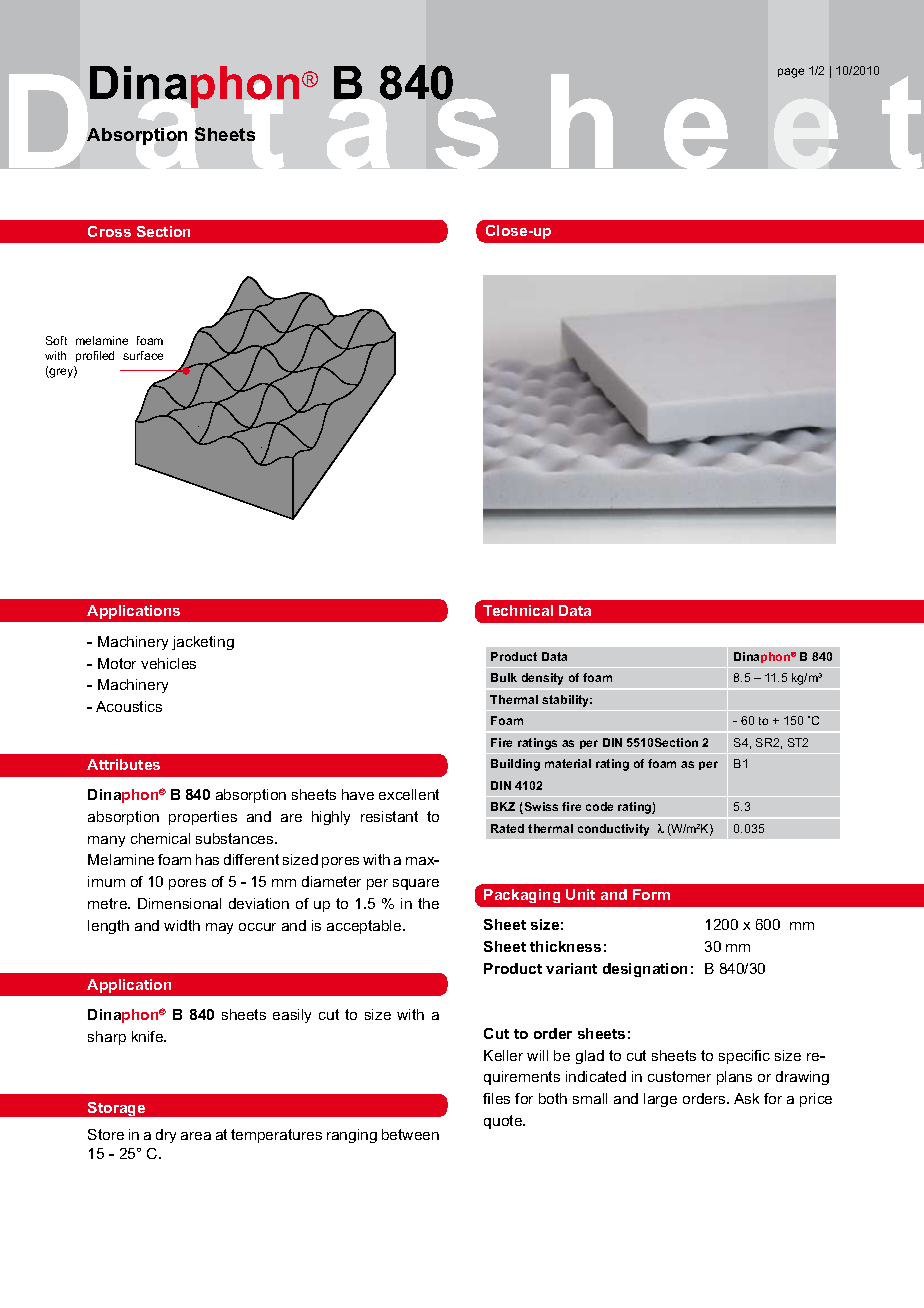 The height and width of the screenshot is (1308, 924). Describe the element at coordinates (95, 356) in the screenshot. I see `profiled` at that location.
